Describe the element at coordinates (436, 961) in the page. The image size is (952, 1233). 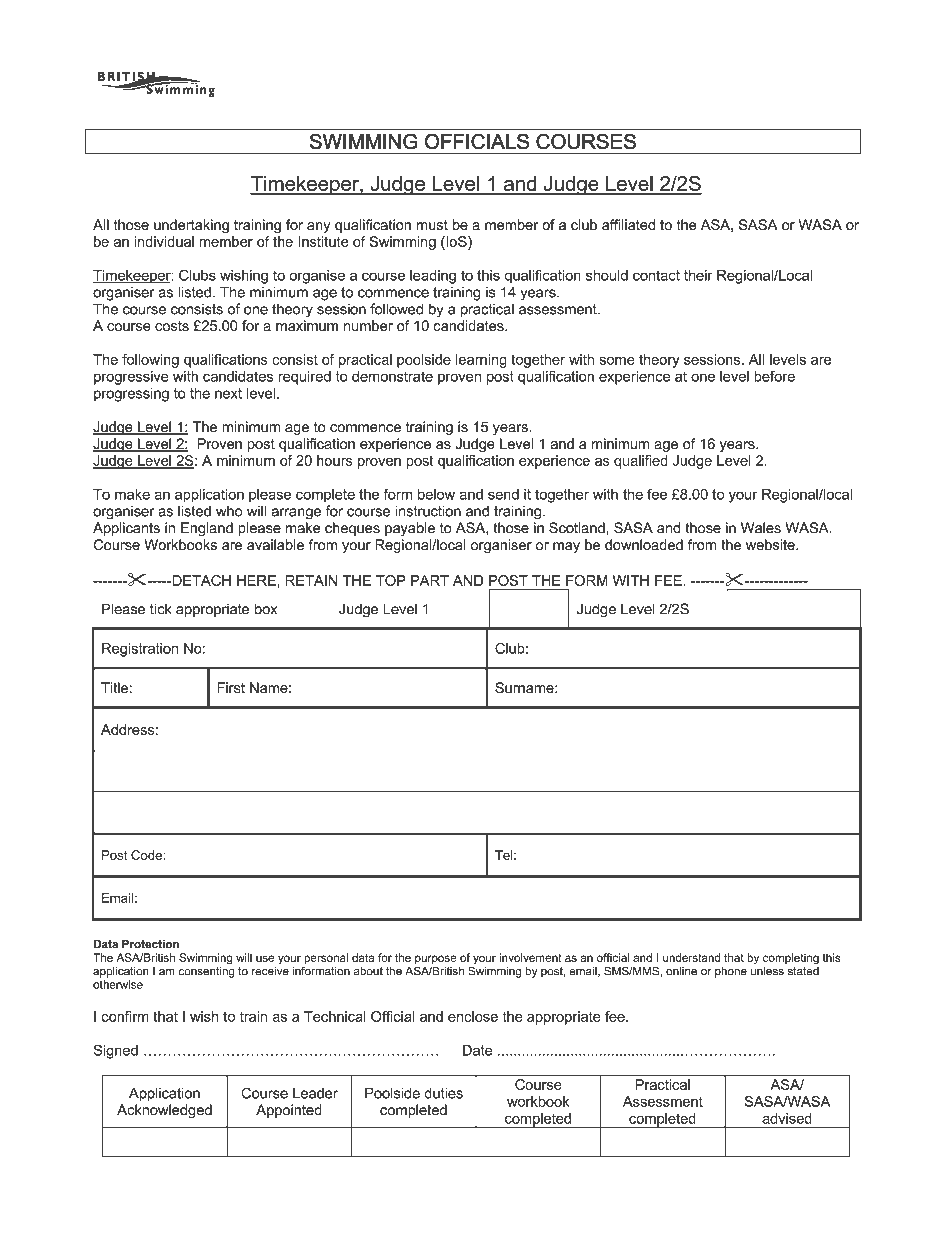
I see `purpose` at that location.
